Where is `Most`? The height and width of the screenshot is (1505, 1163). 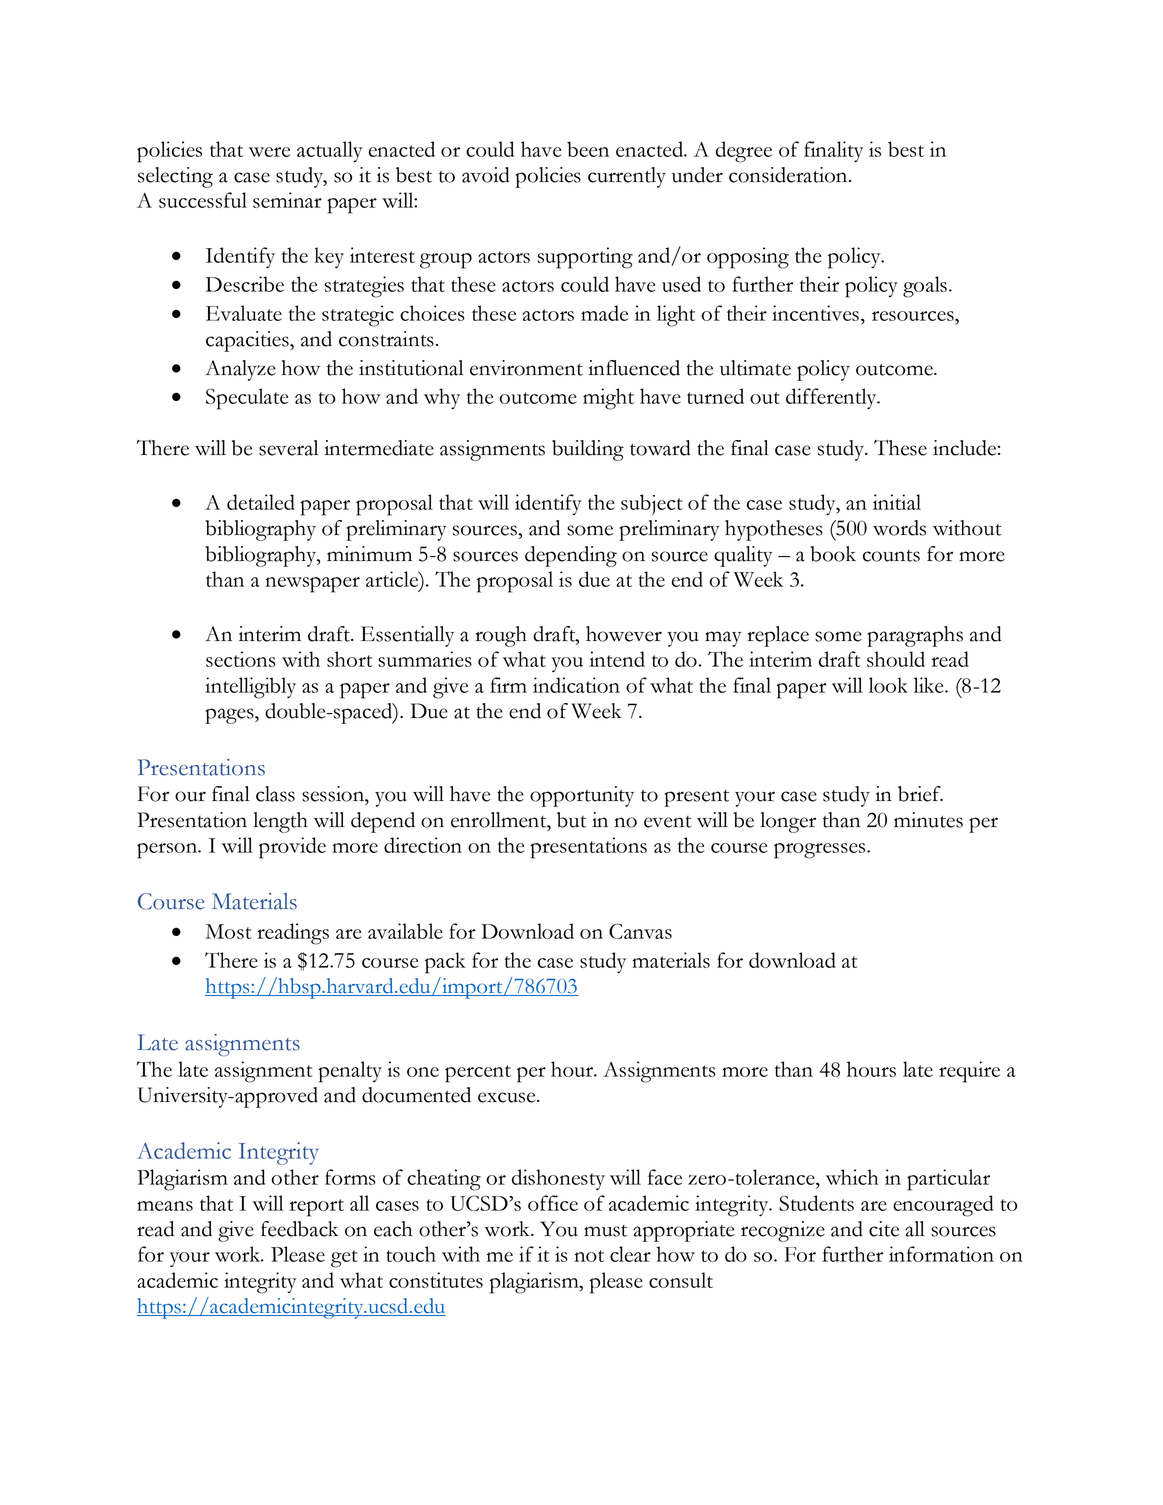 Most is located at coordinates (228, 931).
